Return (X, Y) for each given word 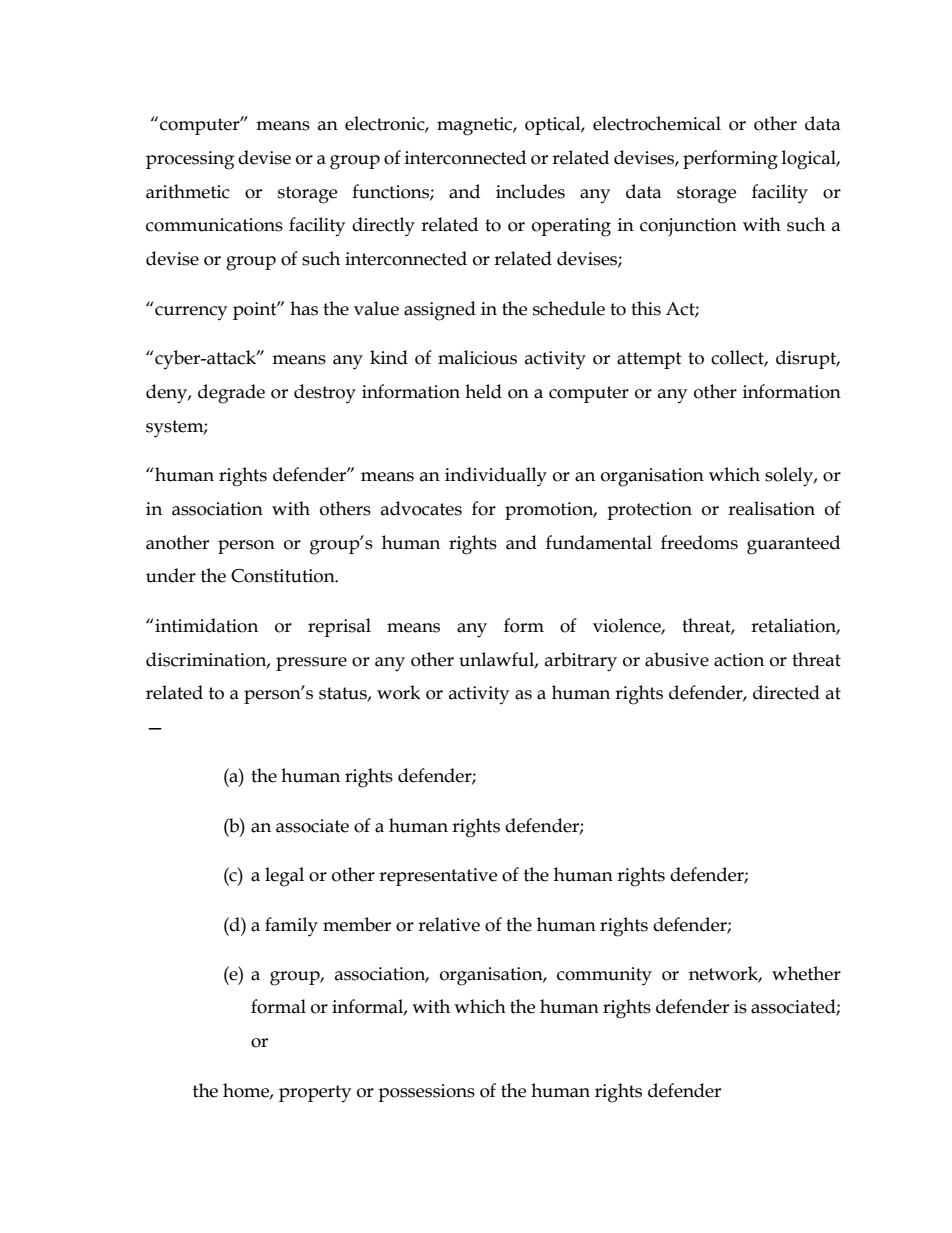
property (315, 1093)
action (739, 660)
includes (530, 191)
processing (190, 160)
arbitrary (581, 662)
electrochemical (657, 123)
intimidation (205, 625)
